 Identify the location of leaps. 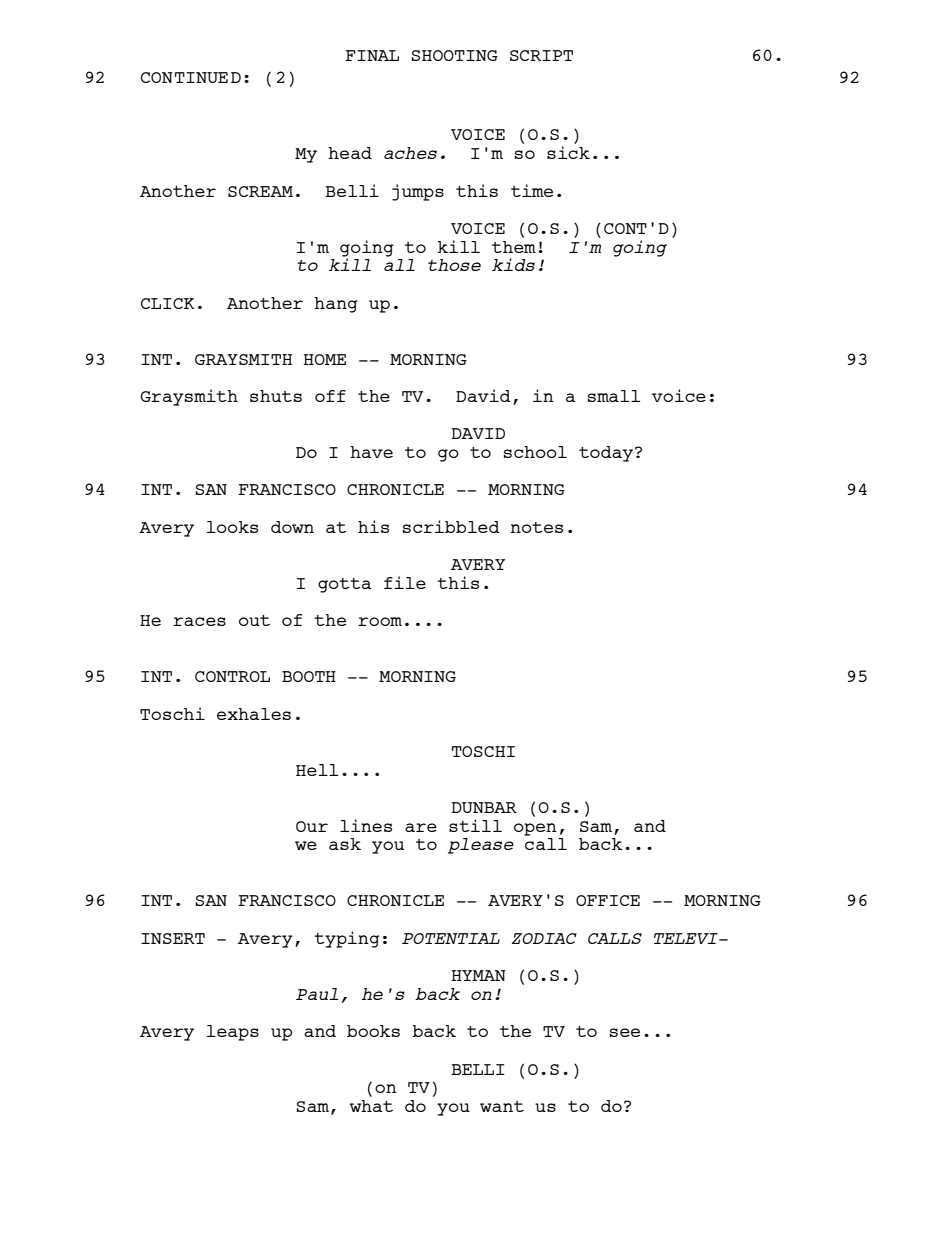
(233, 1033).
